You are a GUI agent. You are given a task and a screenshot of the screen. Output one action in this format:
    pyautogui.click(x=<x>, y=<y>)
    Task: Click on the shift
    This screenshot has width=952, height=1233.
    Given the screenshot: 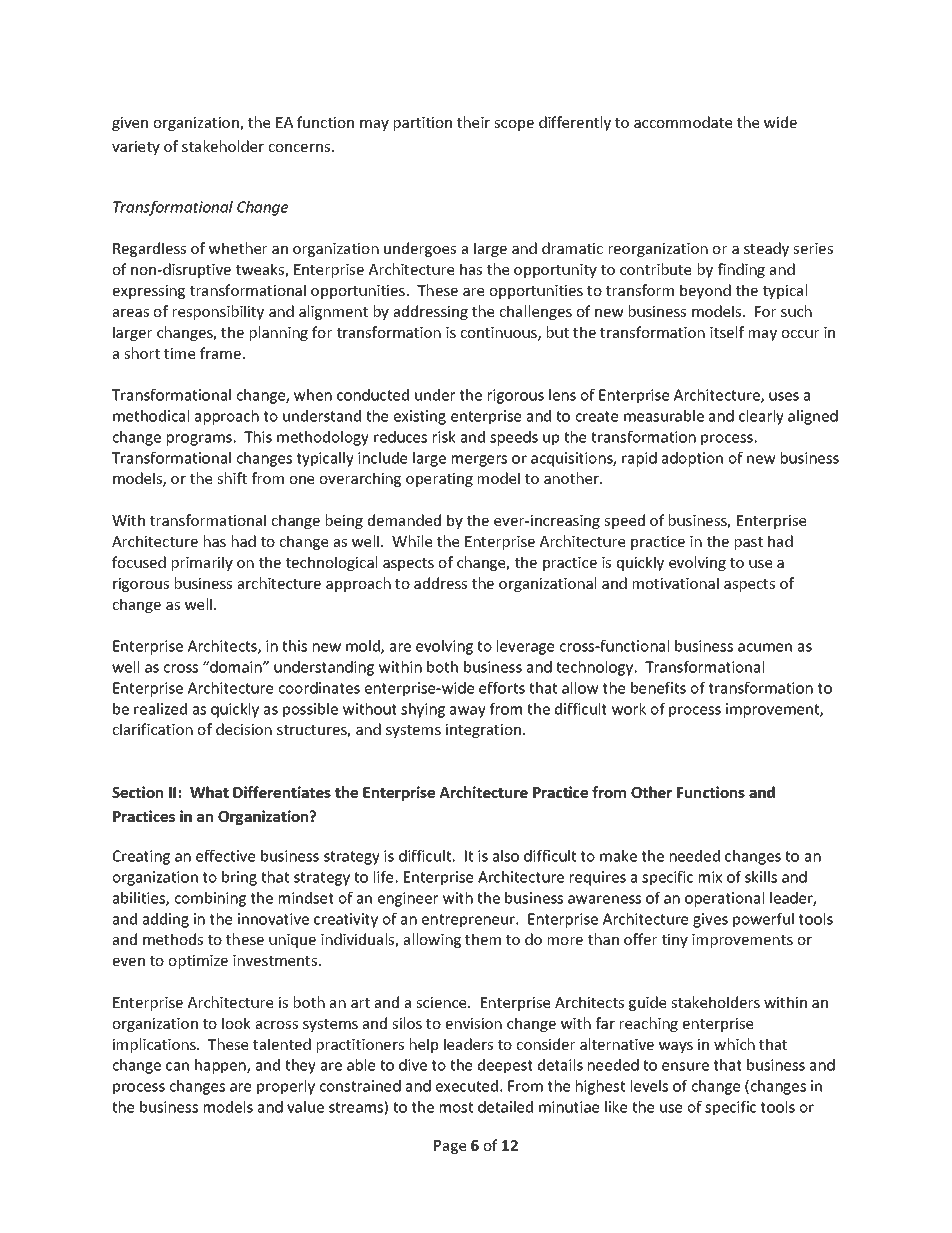 What is the action you would take?
    pyautogui.click(x=232, y=478)
